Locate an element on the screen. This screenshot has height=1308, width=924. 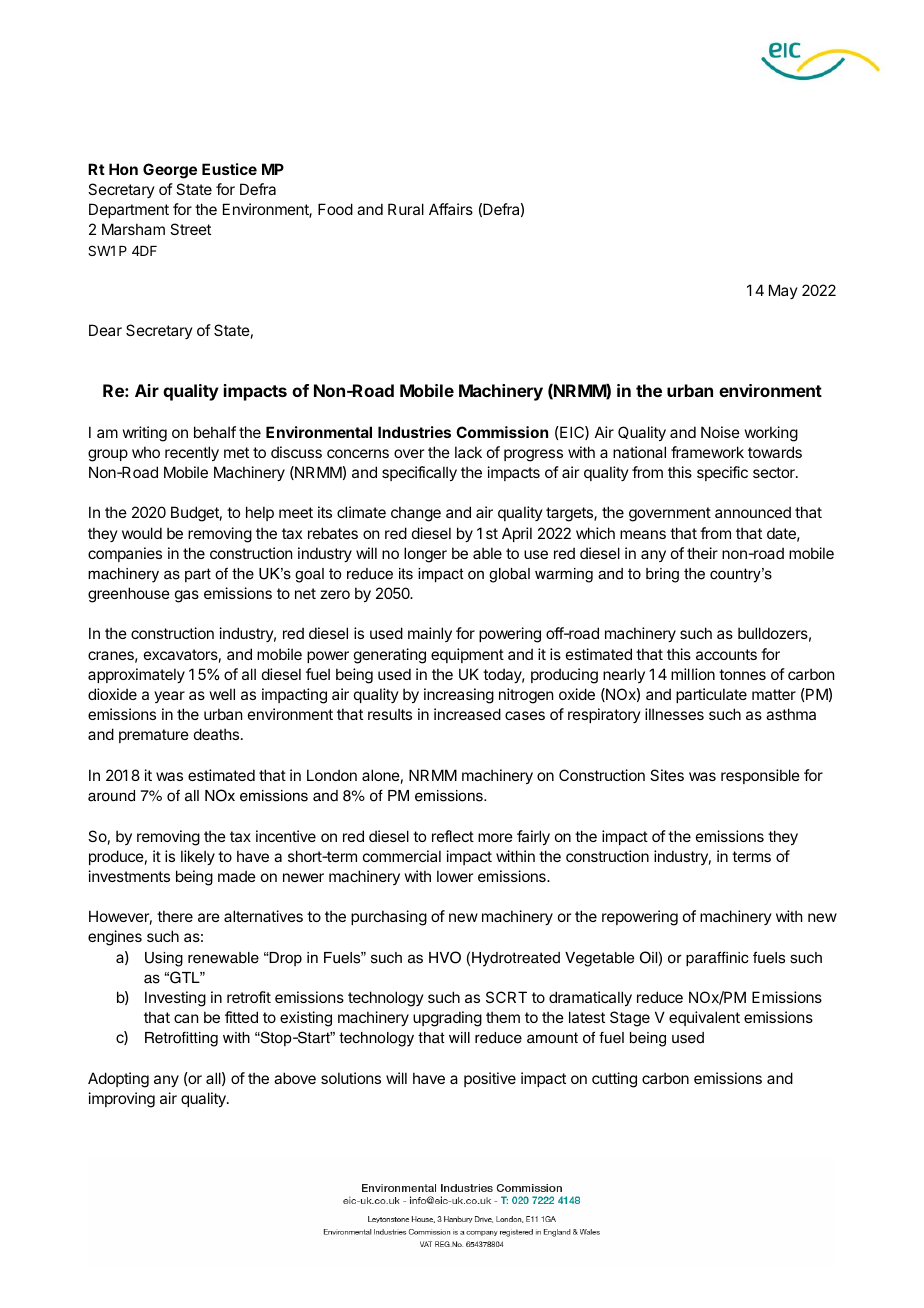
positive is located at coordinates (490, 1079).
